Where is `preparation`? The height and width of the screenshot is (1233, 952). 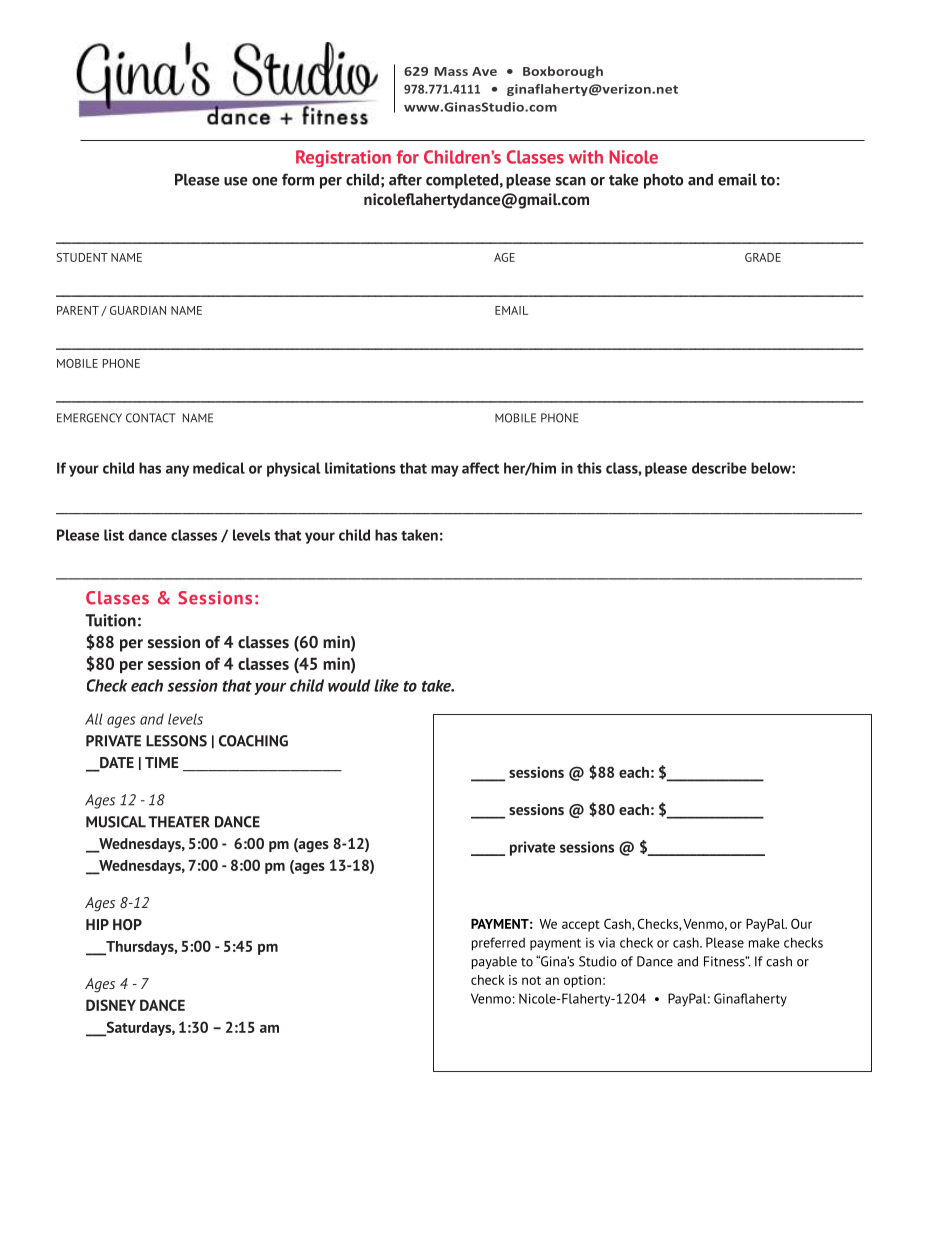 preparation is located at coordinates (488, 579).
